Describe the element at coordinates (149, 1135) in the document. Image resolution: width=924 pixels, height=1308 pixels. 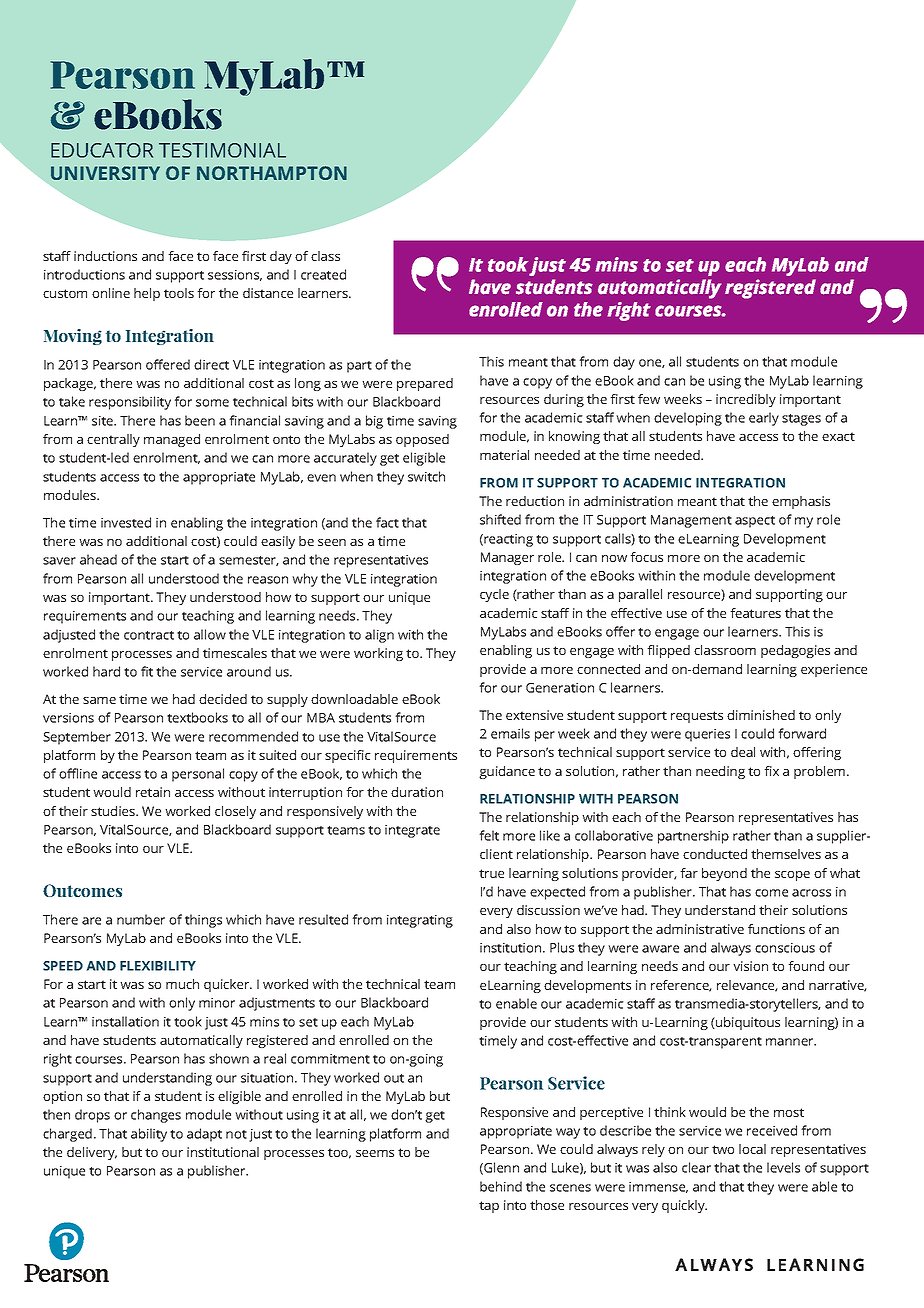
I see `ability` at that location.
